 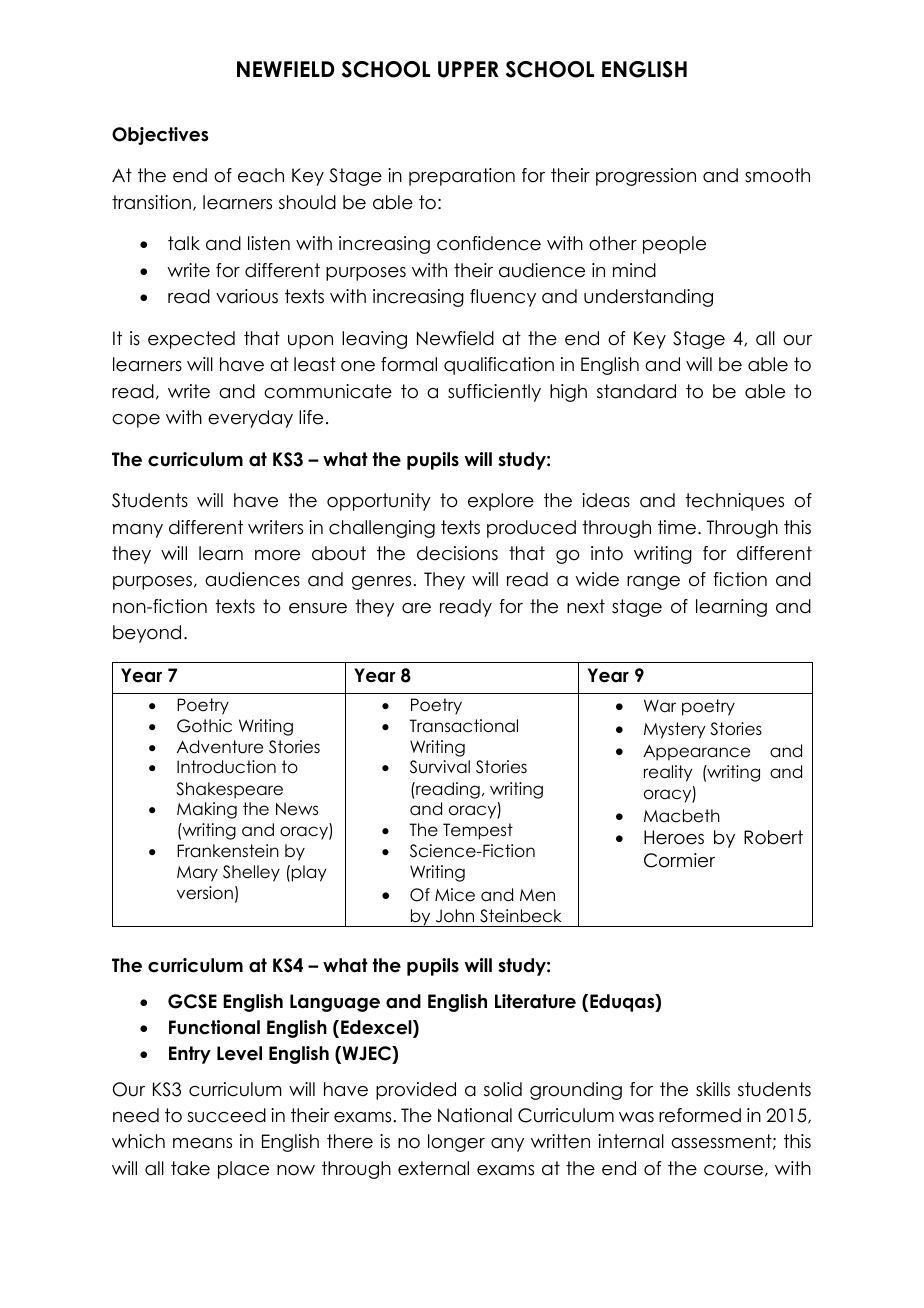 What do you see at coordinates (204, 726) in the screenshot?
I see `Gothic` at bounding box center [204, 726].
